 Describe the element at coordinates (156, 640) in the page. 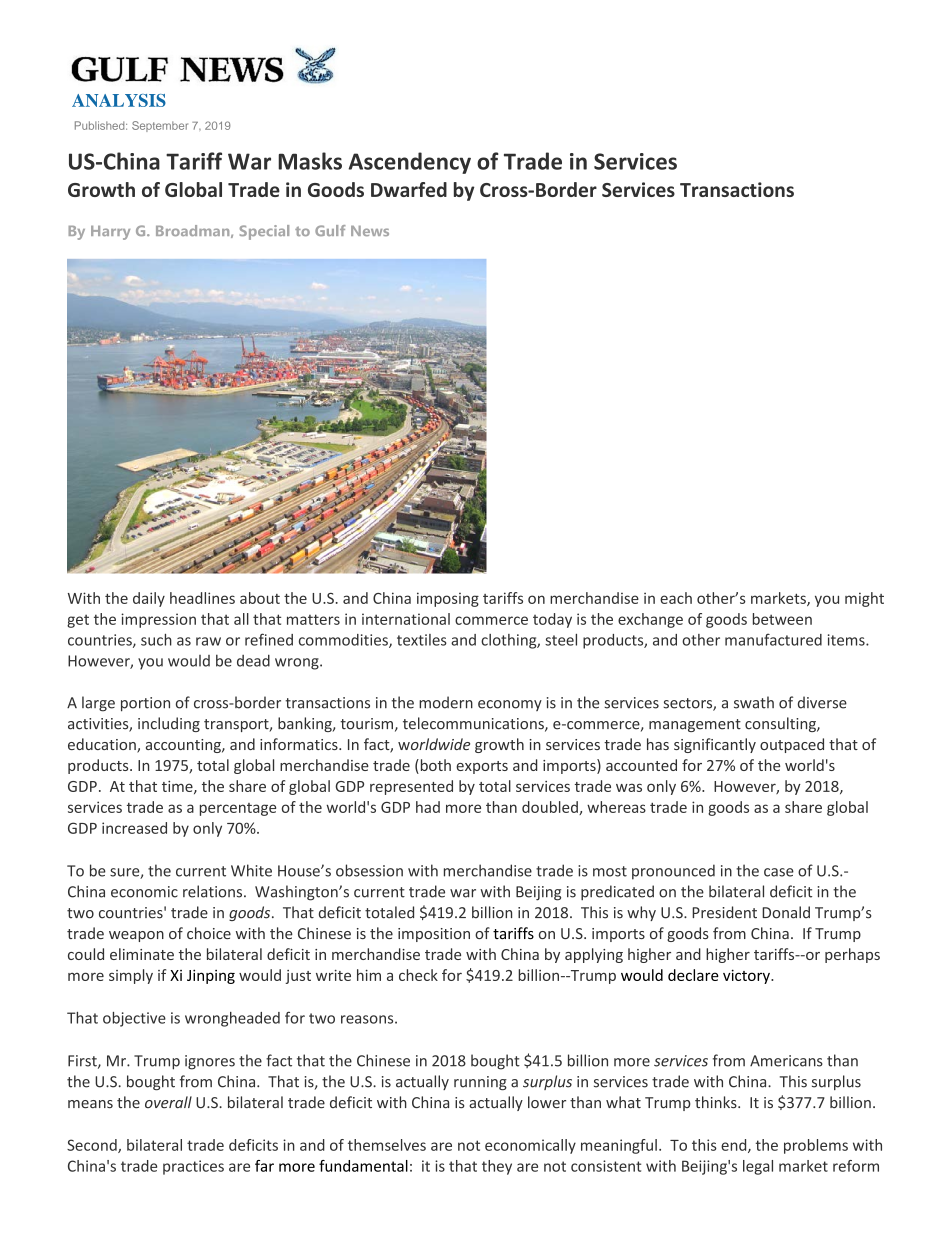

I see `such` at that location.
